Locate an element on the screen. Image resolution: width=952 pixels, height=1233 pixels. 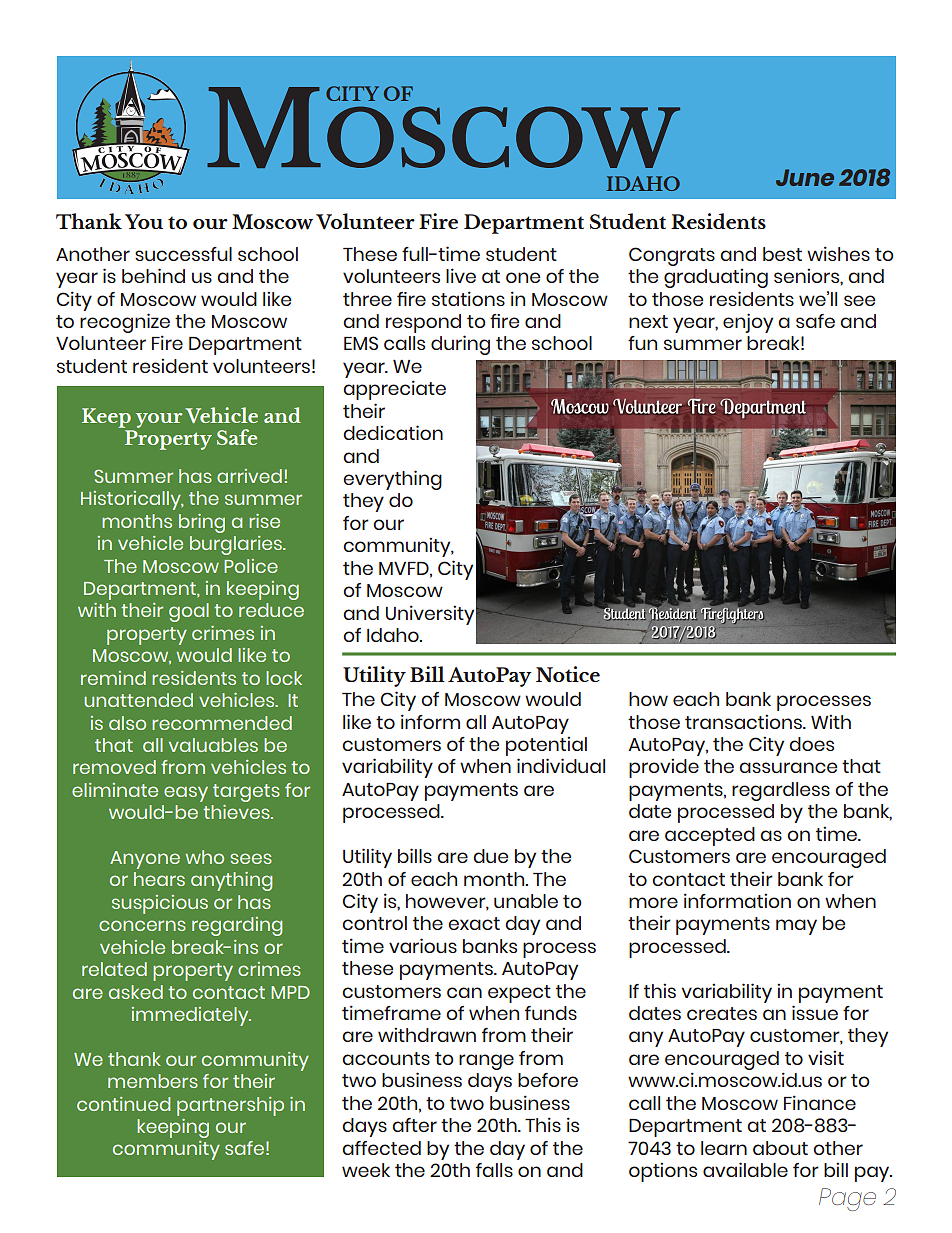
accepted is located at coordinates (710, 836).
